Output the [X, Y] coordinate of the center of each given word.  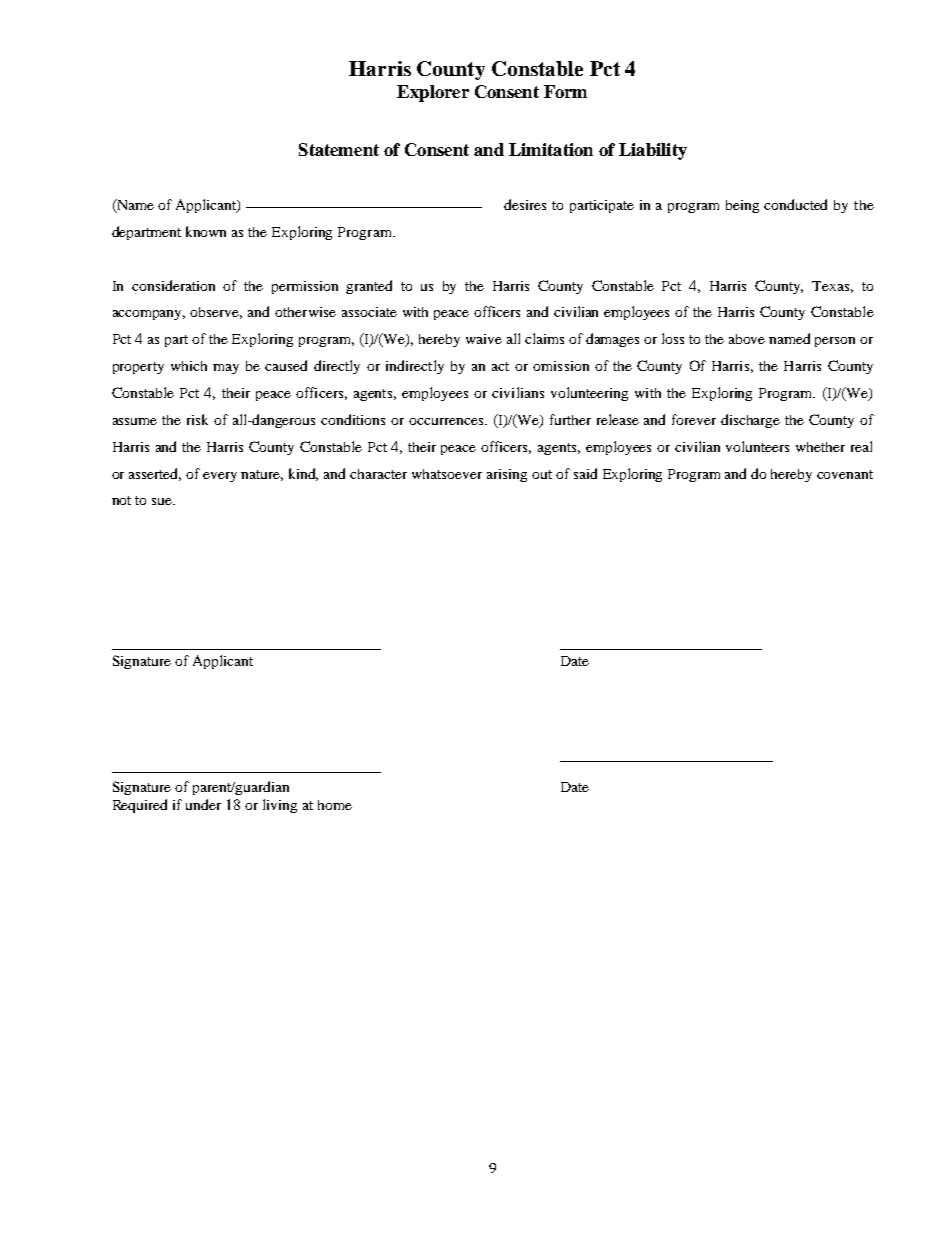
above [747, 339]
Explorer [433, 93]
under [203, 804]
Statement [339, 149]
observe [216, 313]
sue [163, 501]
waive [484, 339]
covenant [845, 474]
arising [507, 475]
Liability [653, 151]
